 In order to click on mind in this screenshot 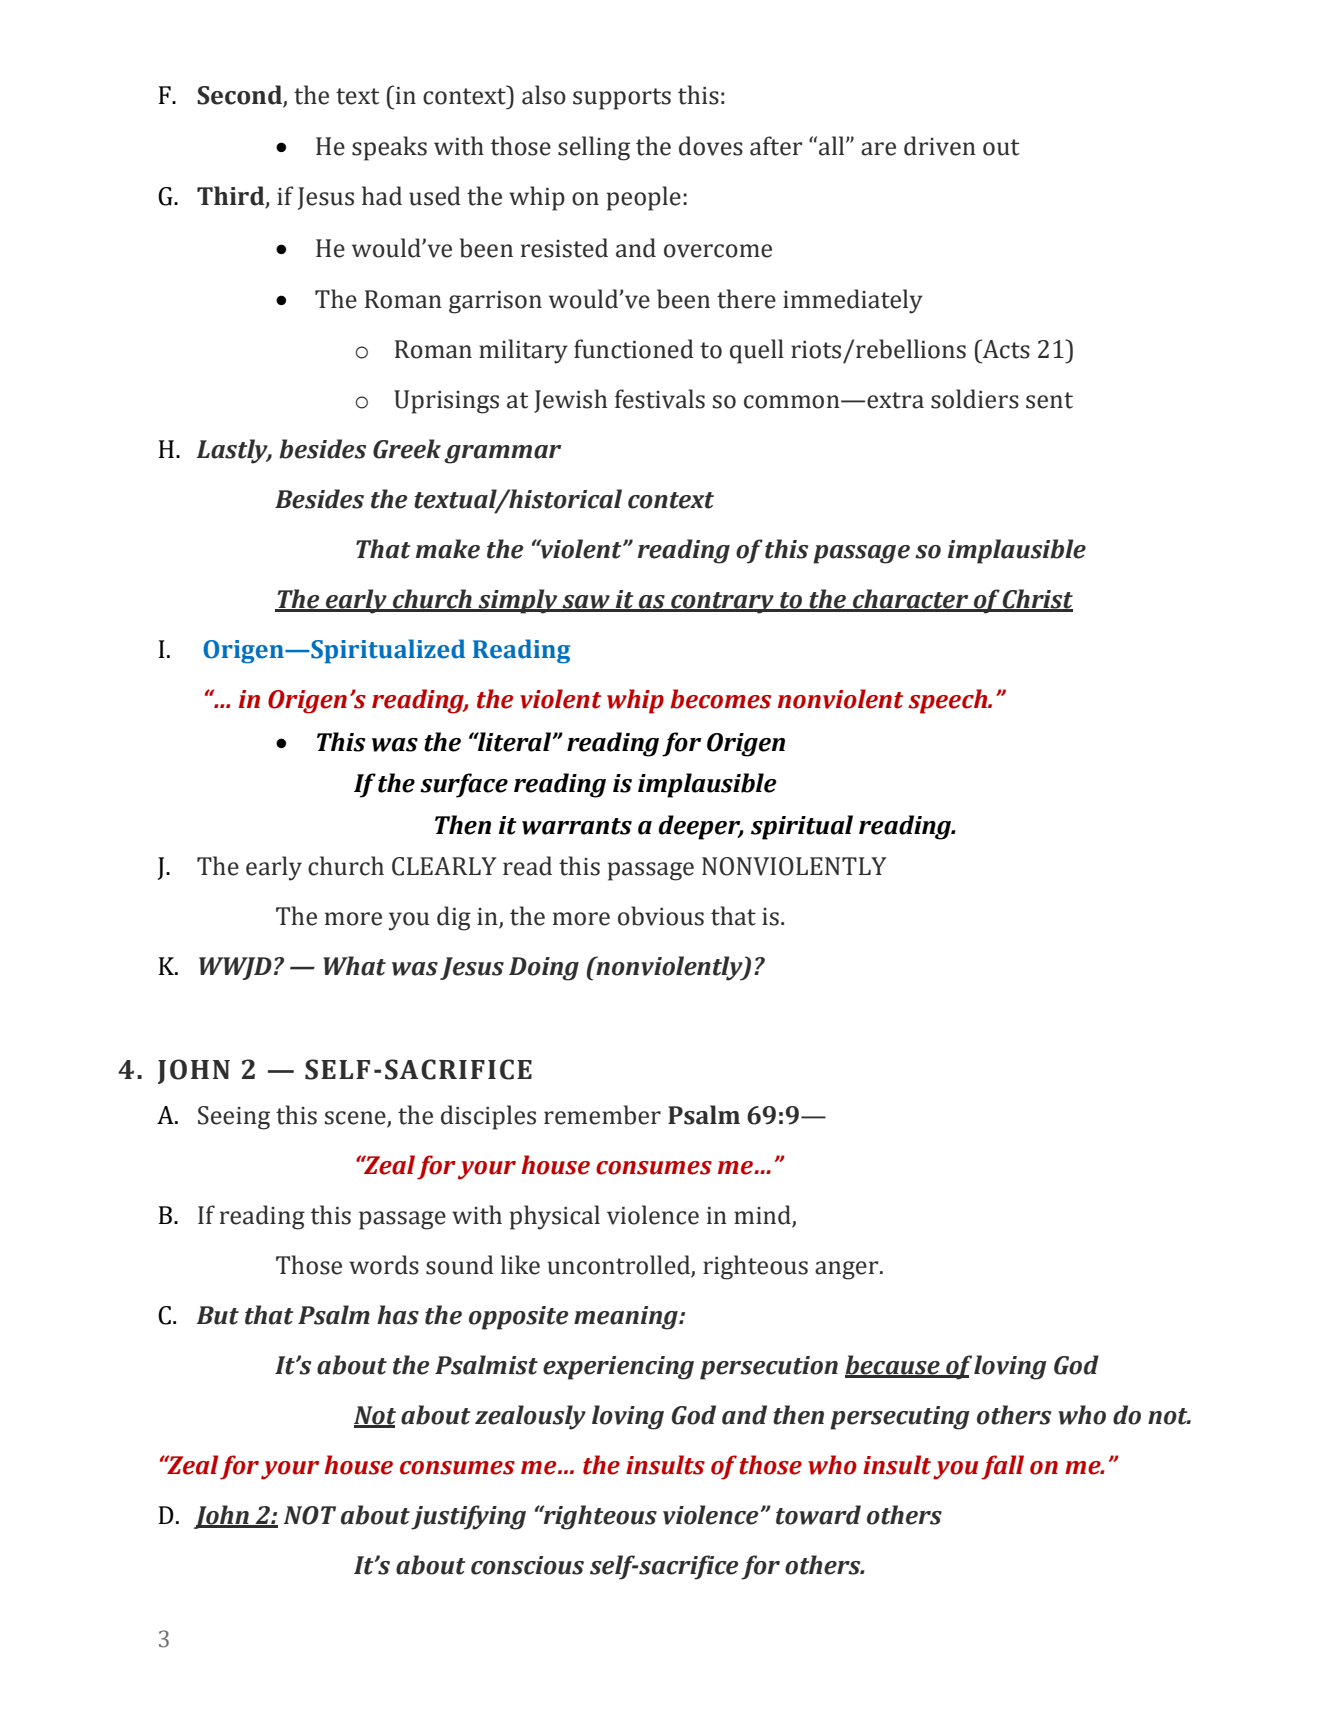, I will do `click(763, 1216)`.
